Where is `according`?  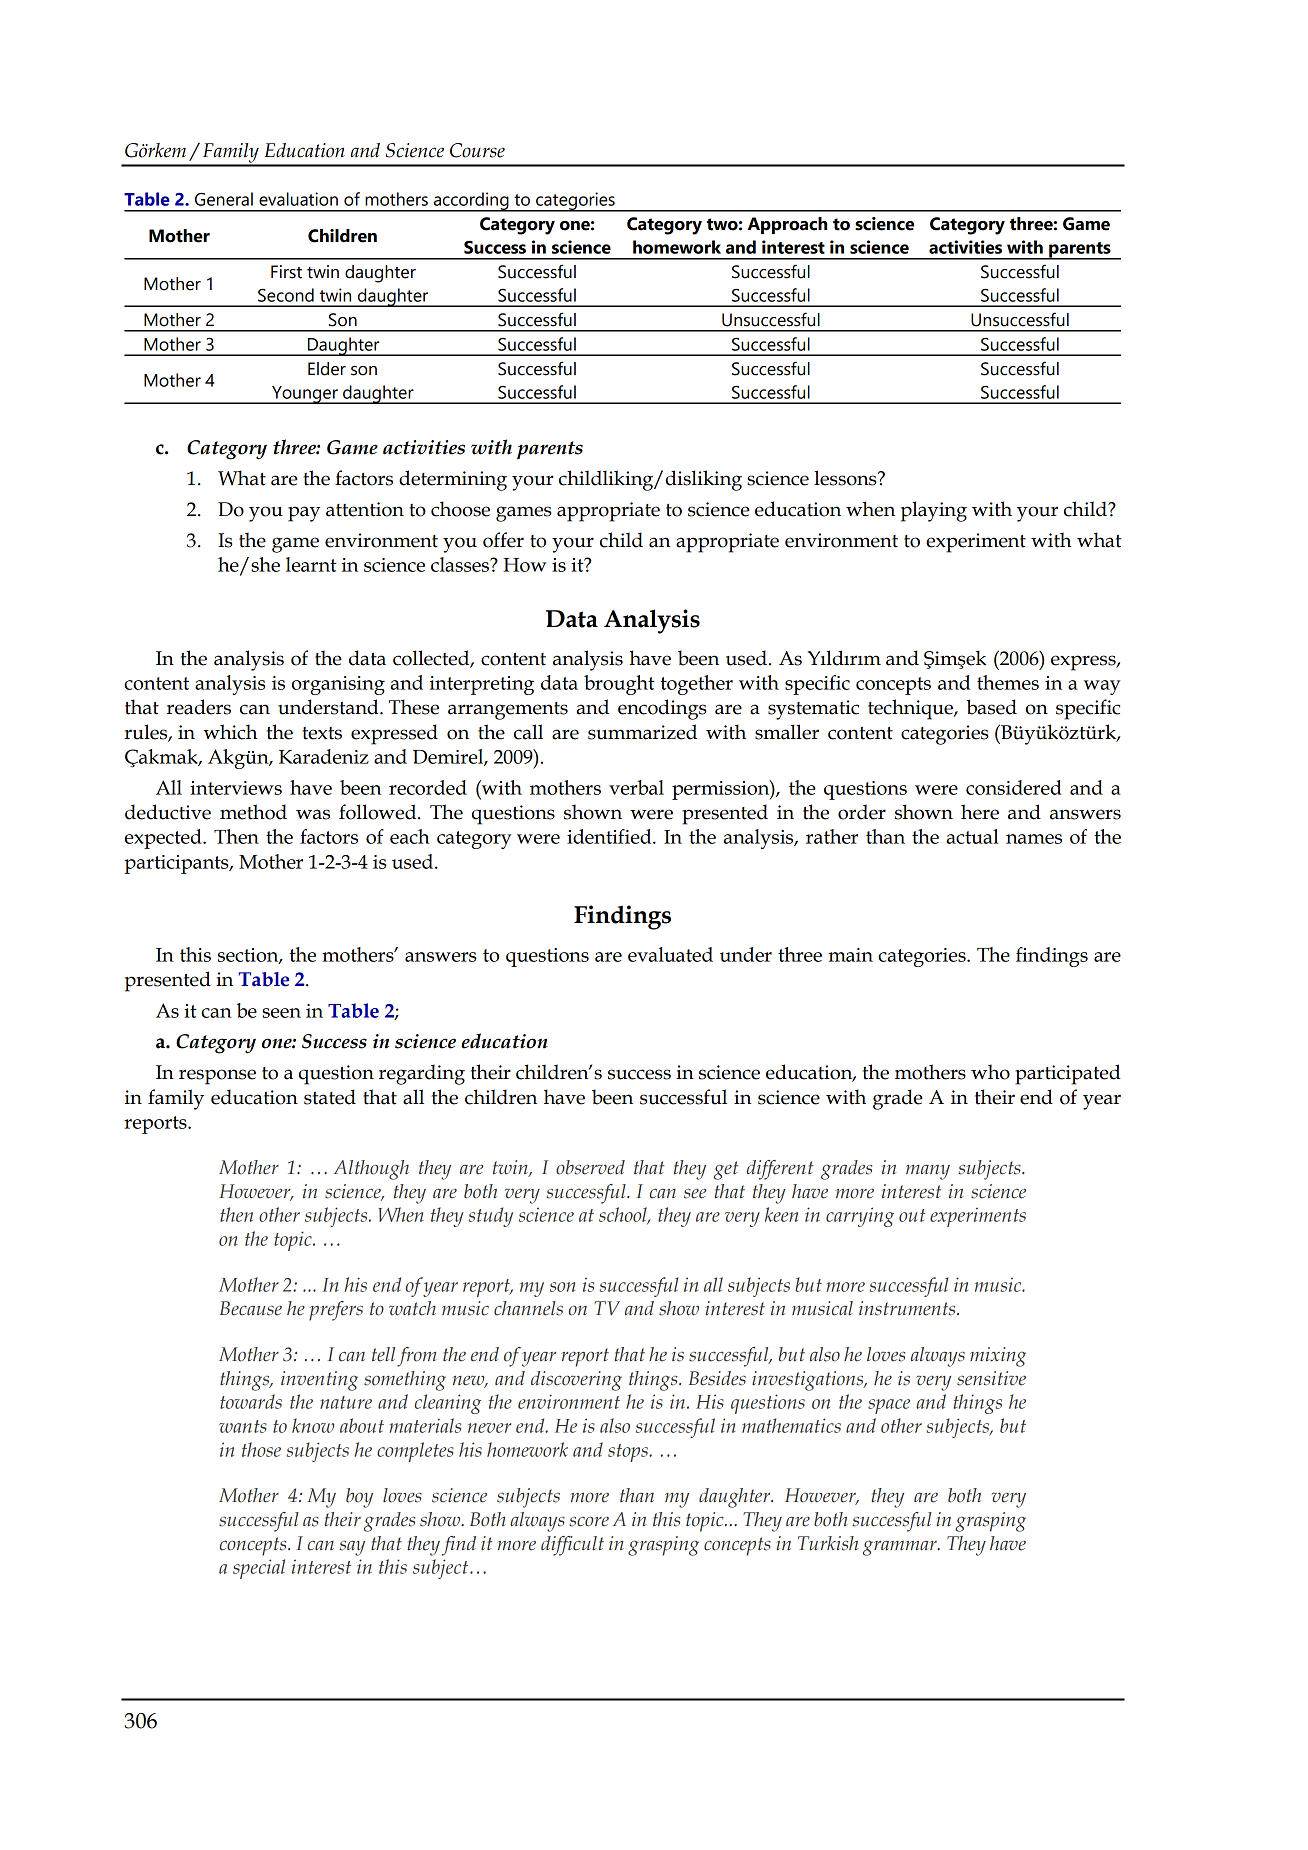 according is located at coordinates (471, 202).
